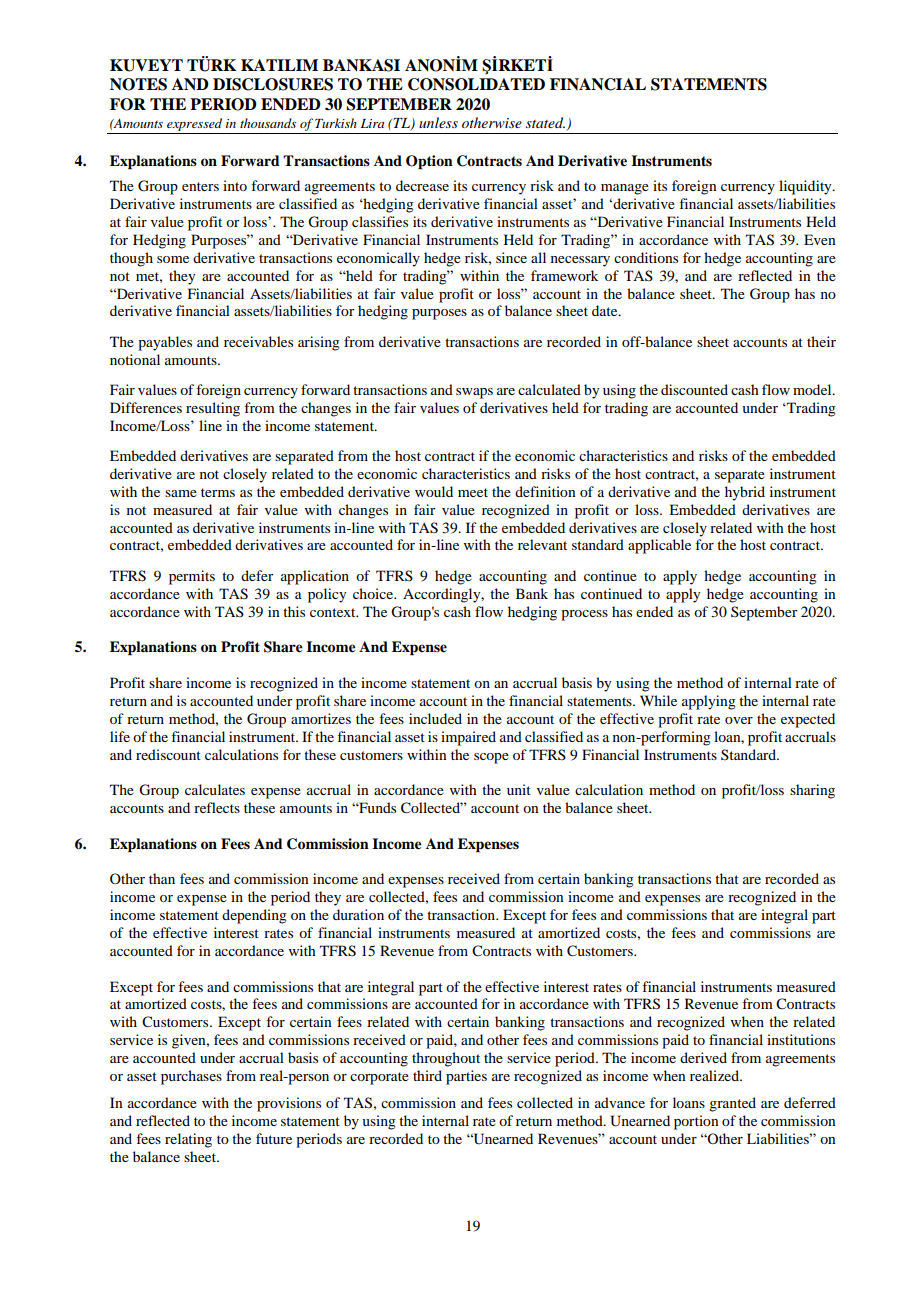 This image has width=924, height=1308. I want to click on applicable, so click(659, 546).
